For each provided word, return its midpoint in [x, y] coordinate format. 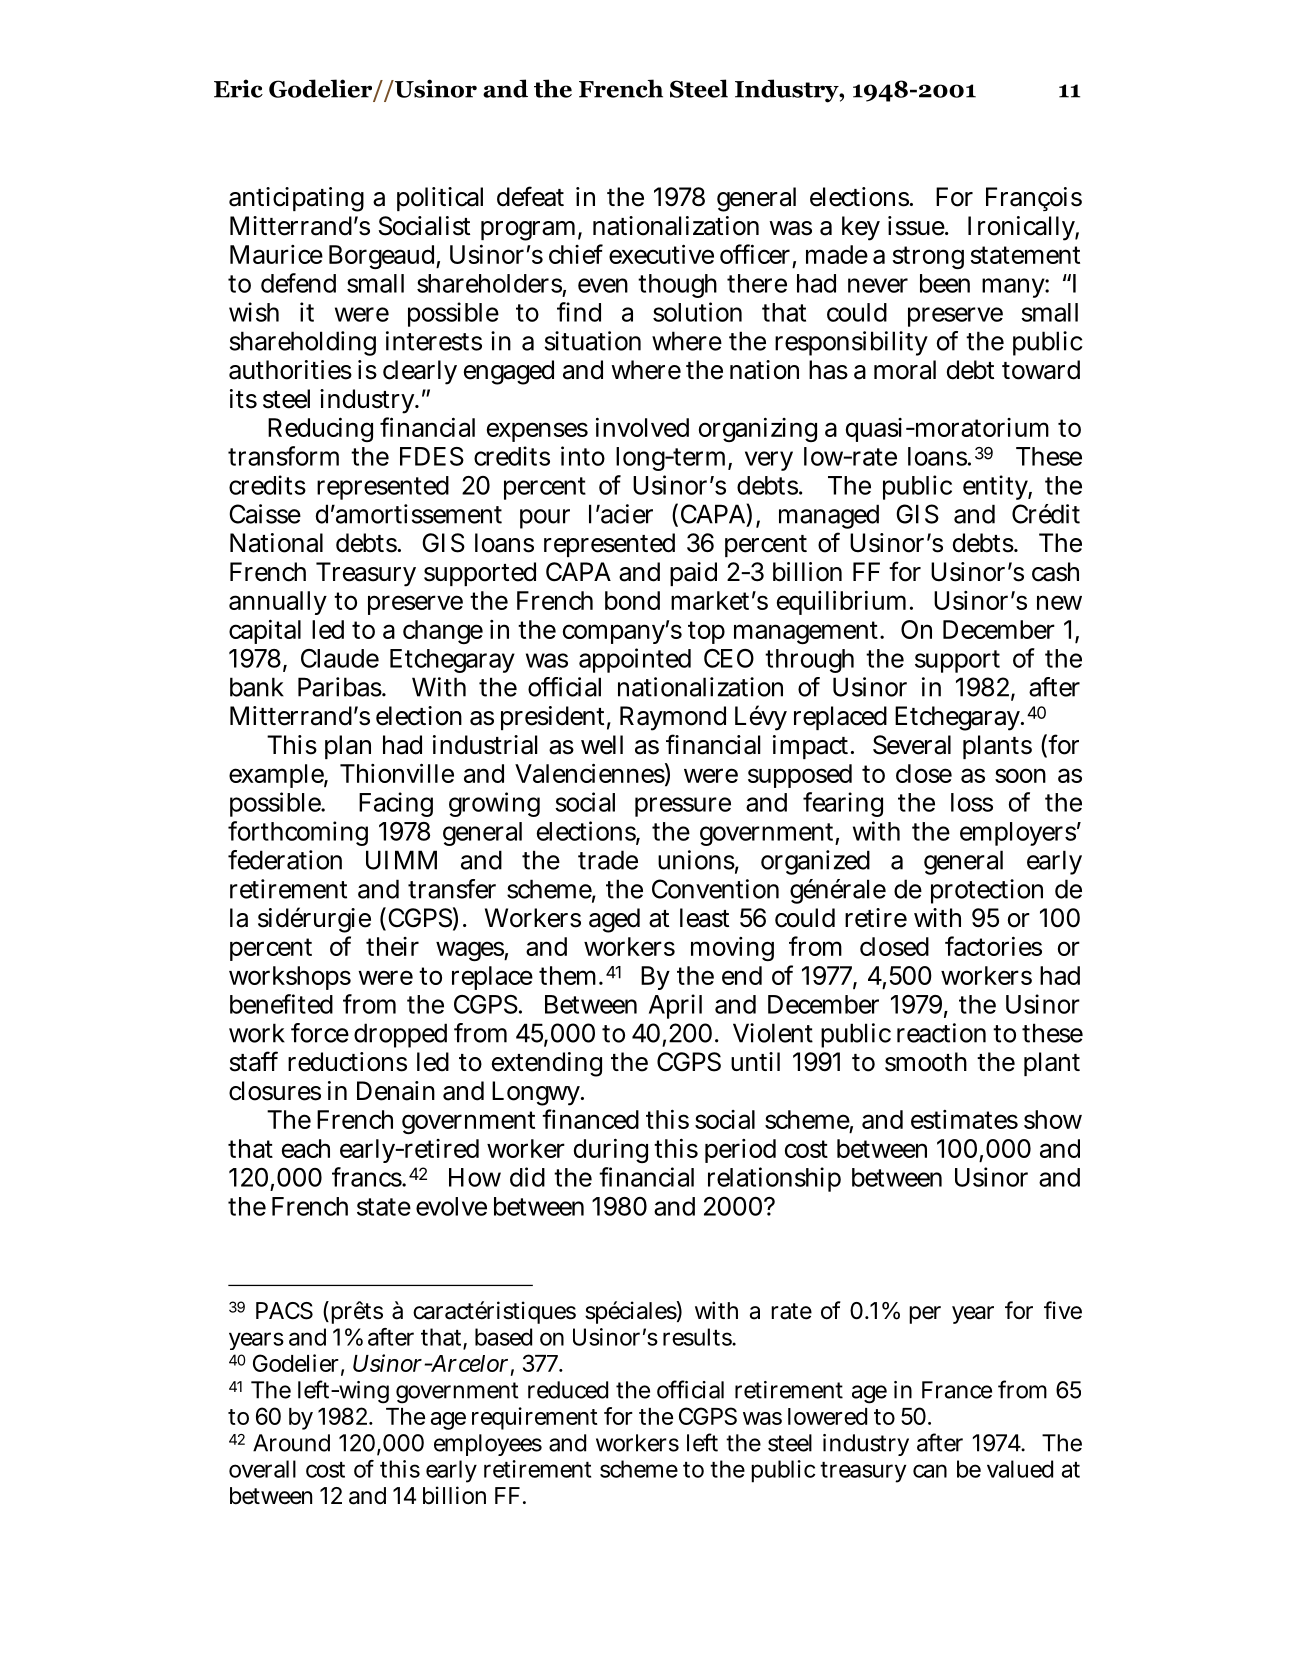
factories [993, 946]
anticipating [296, 199]
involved [642, 427]
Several [912, 745]
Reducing [320, 429]
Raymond [673, 718]
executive [661, 254]
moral [905, 370]
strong [928, 257]
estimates [964, 1119]
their [392, 946]
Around [291, 1443]
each [306, 1148]
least [704, 918]
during [611, 1150]
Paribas [340, 687]
